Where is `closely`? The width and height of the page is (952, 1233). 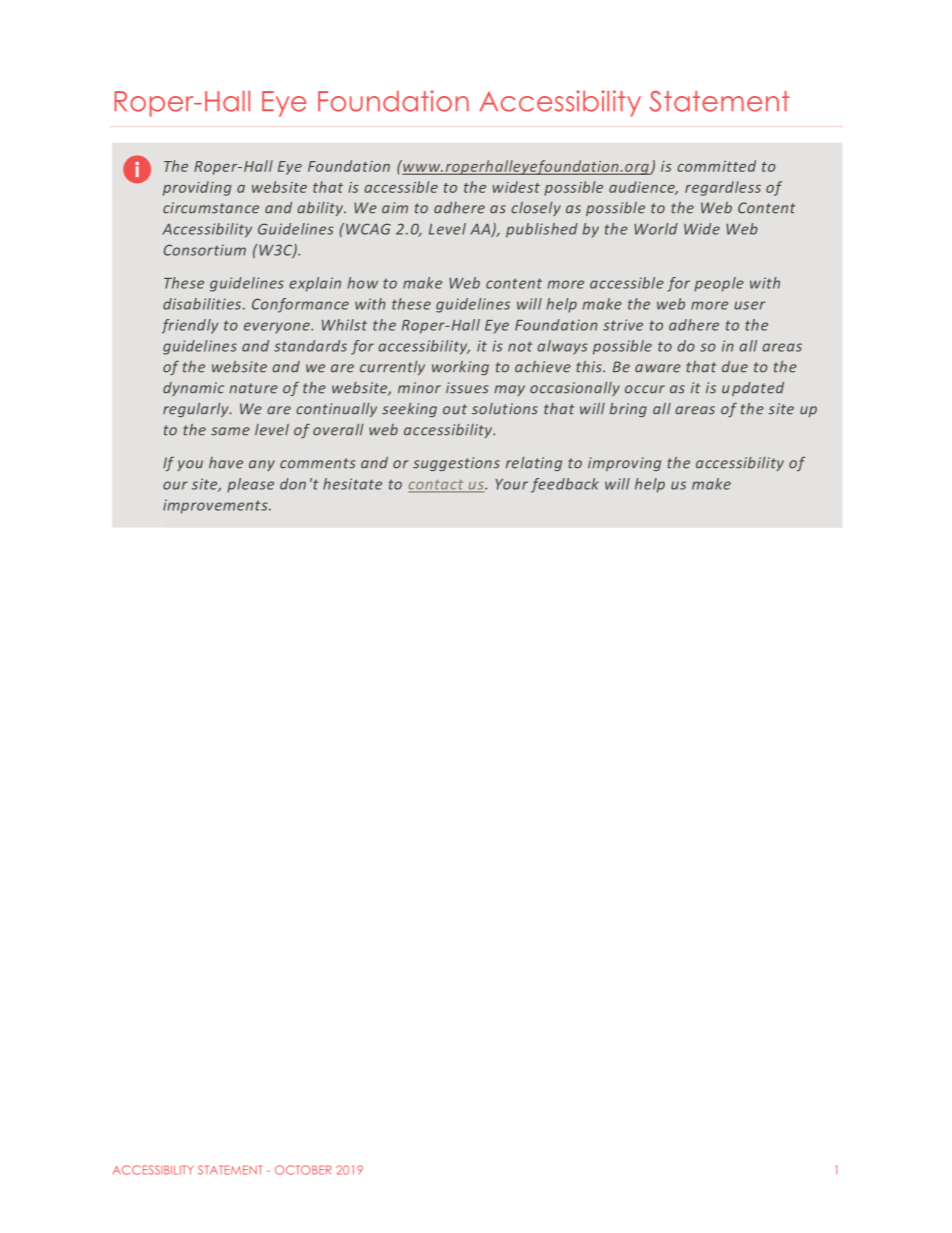
closely is located at coordinates (536, 209).
